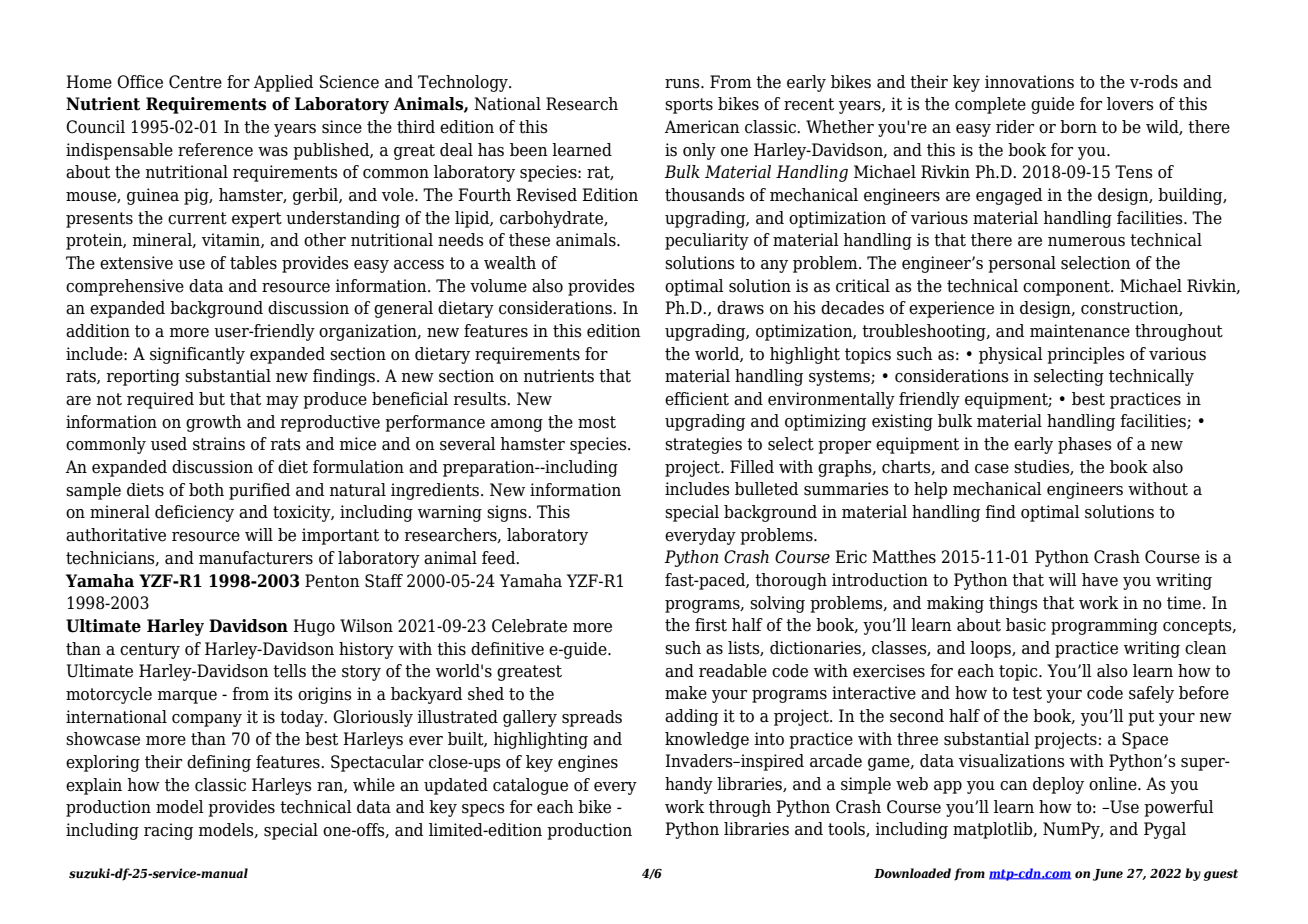 This document has width=1308, height=924. Describe the element at coordinates (1067, 288) in the document. I see `component` at that location.
